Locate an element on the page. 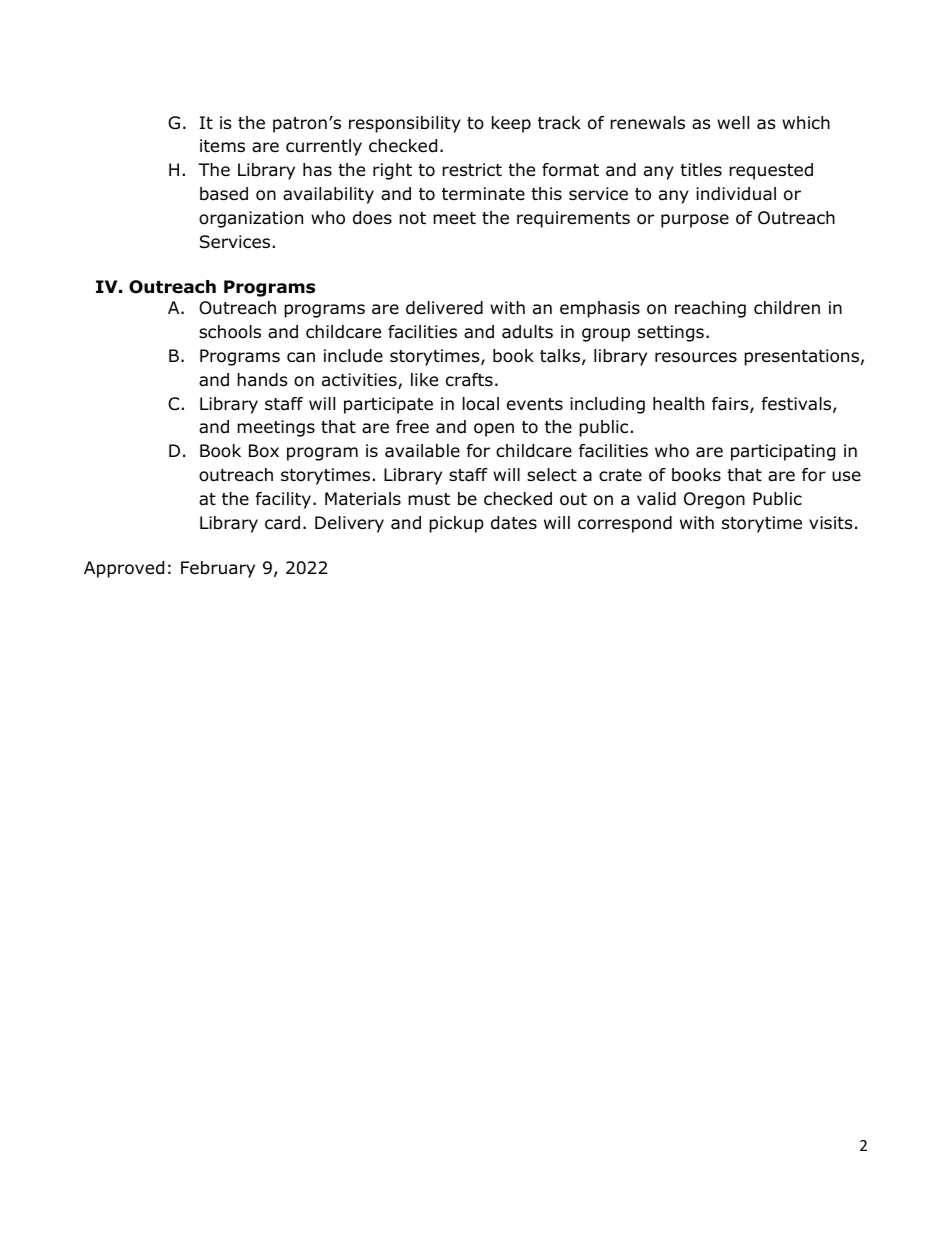  items is located at coordinates (222, 146).
